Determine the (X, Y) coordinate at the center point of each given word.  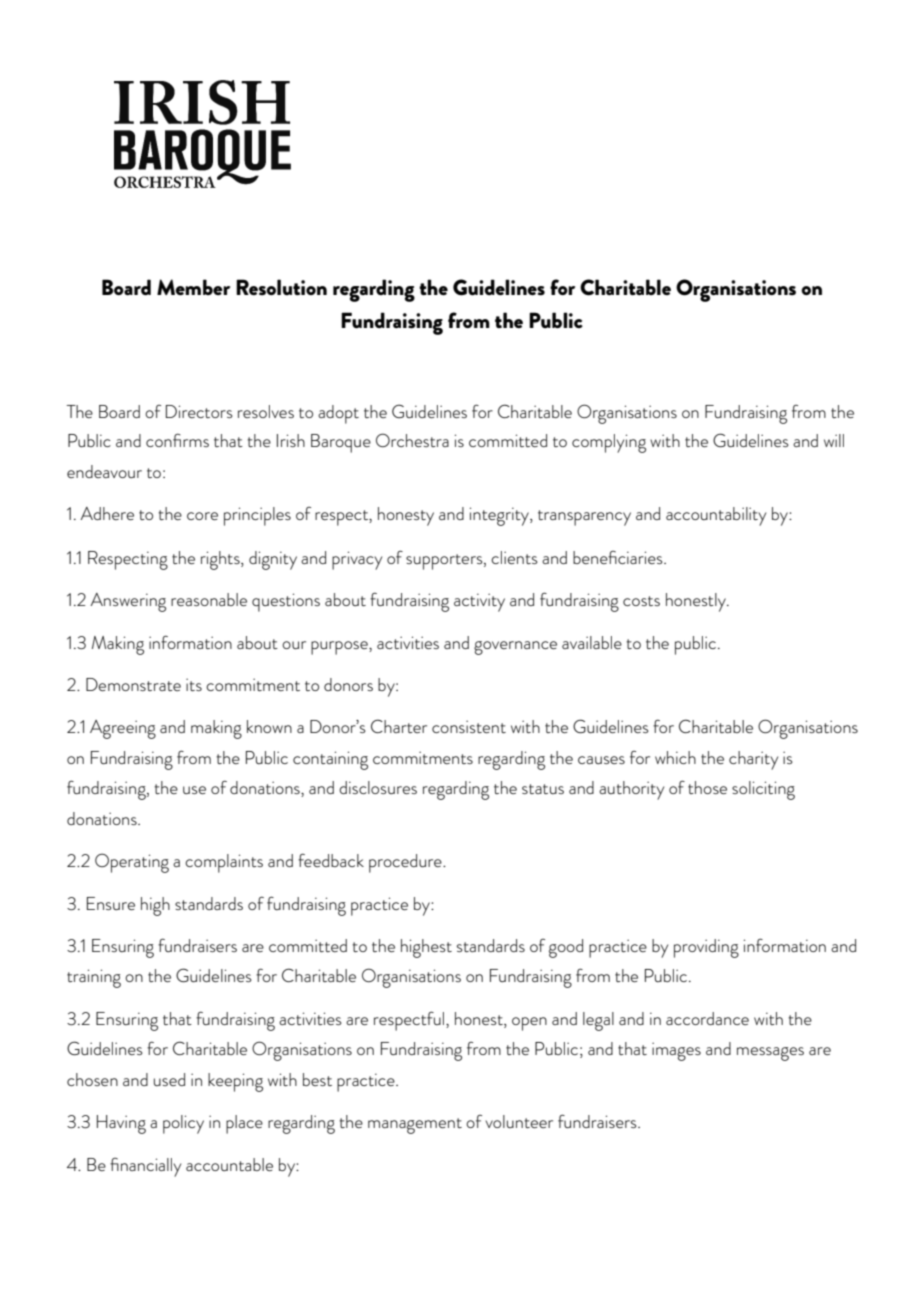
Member (193, 287)
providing (706, 948)
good (566, 948)
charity (753, 760)
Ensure (111, 903)
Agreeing (123, 729)
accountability (716, 516)
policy (183, 1124)
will (834, 440)
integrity (500, 516)
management (415, 1126)
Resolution (281, 287)
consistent (469, 726)
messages (770, 1054)
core (202, 516)
